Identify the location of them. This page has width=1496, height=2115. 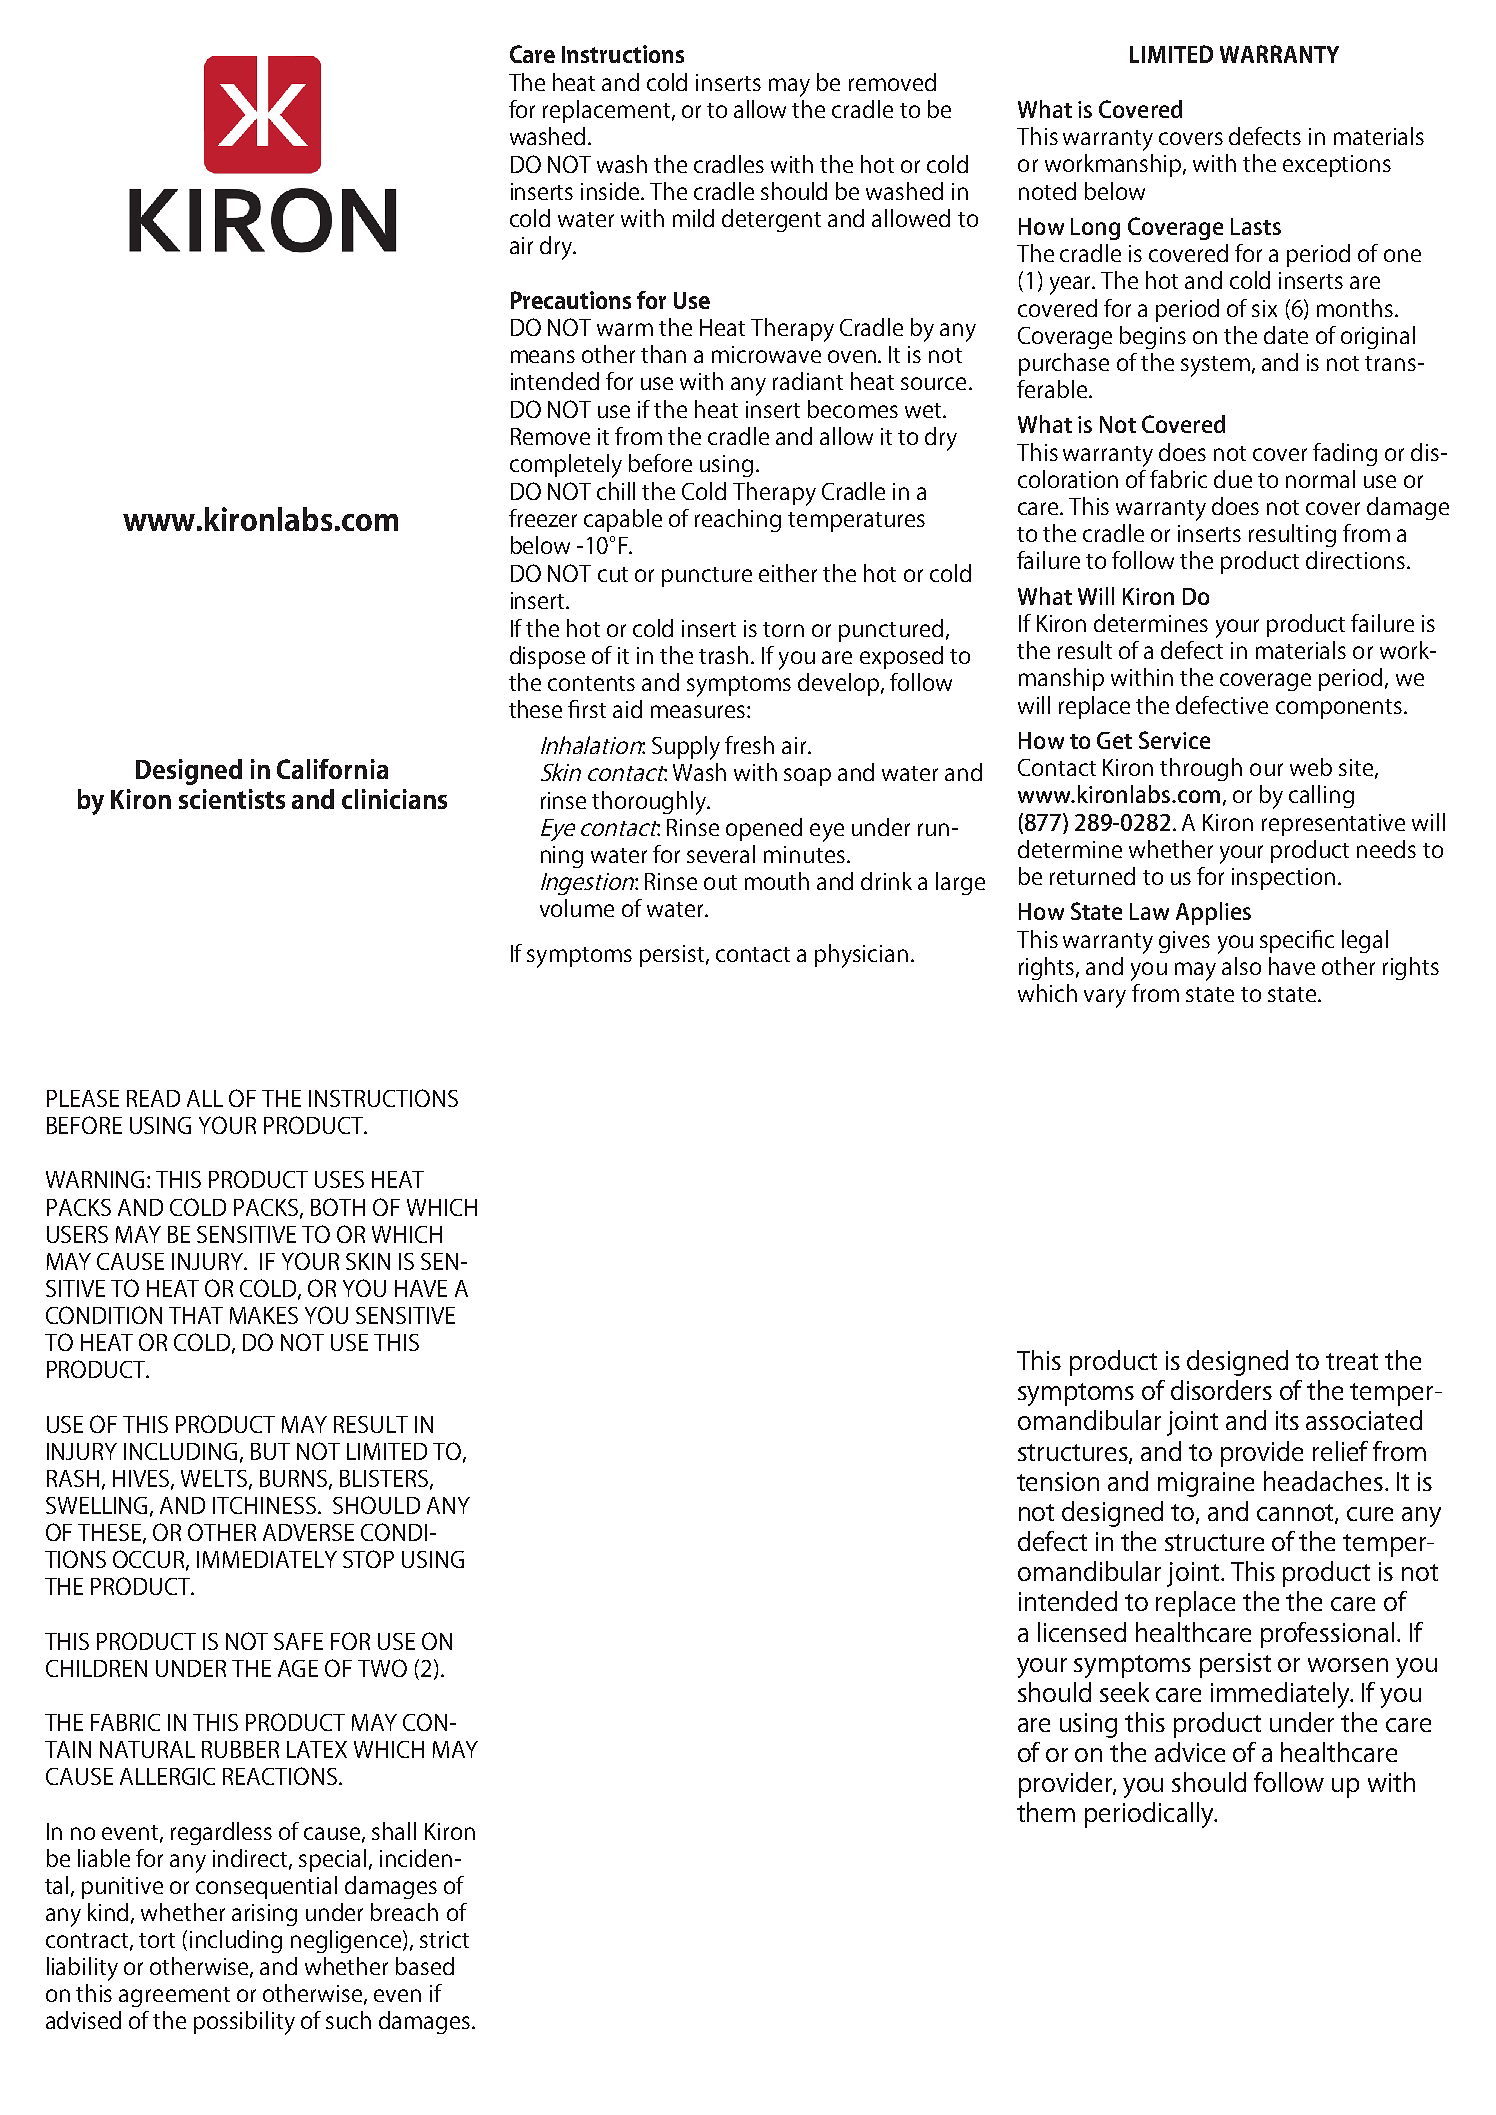
(1046, 1812).
